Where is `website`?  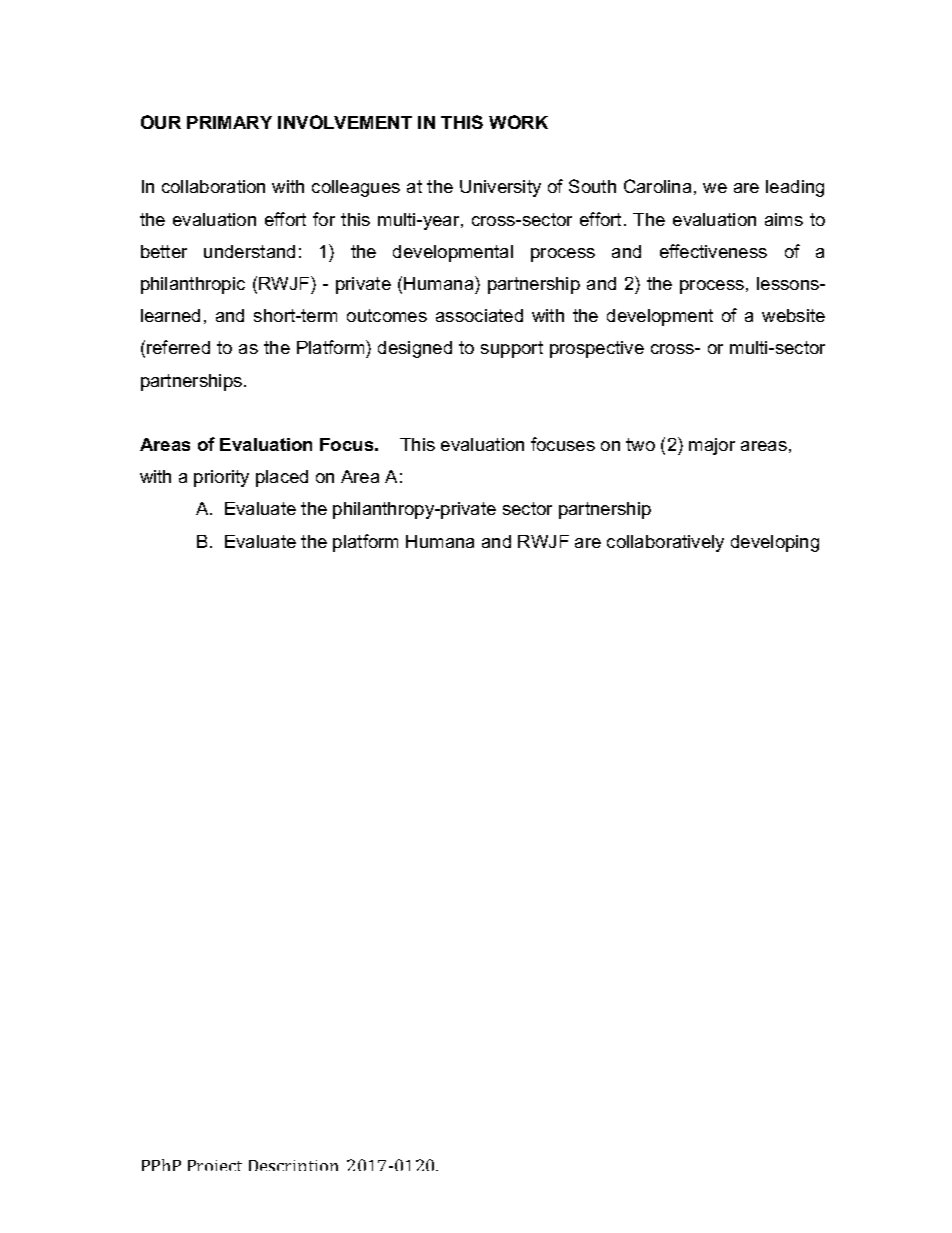
website is located at coordinates (793, 315).
